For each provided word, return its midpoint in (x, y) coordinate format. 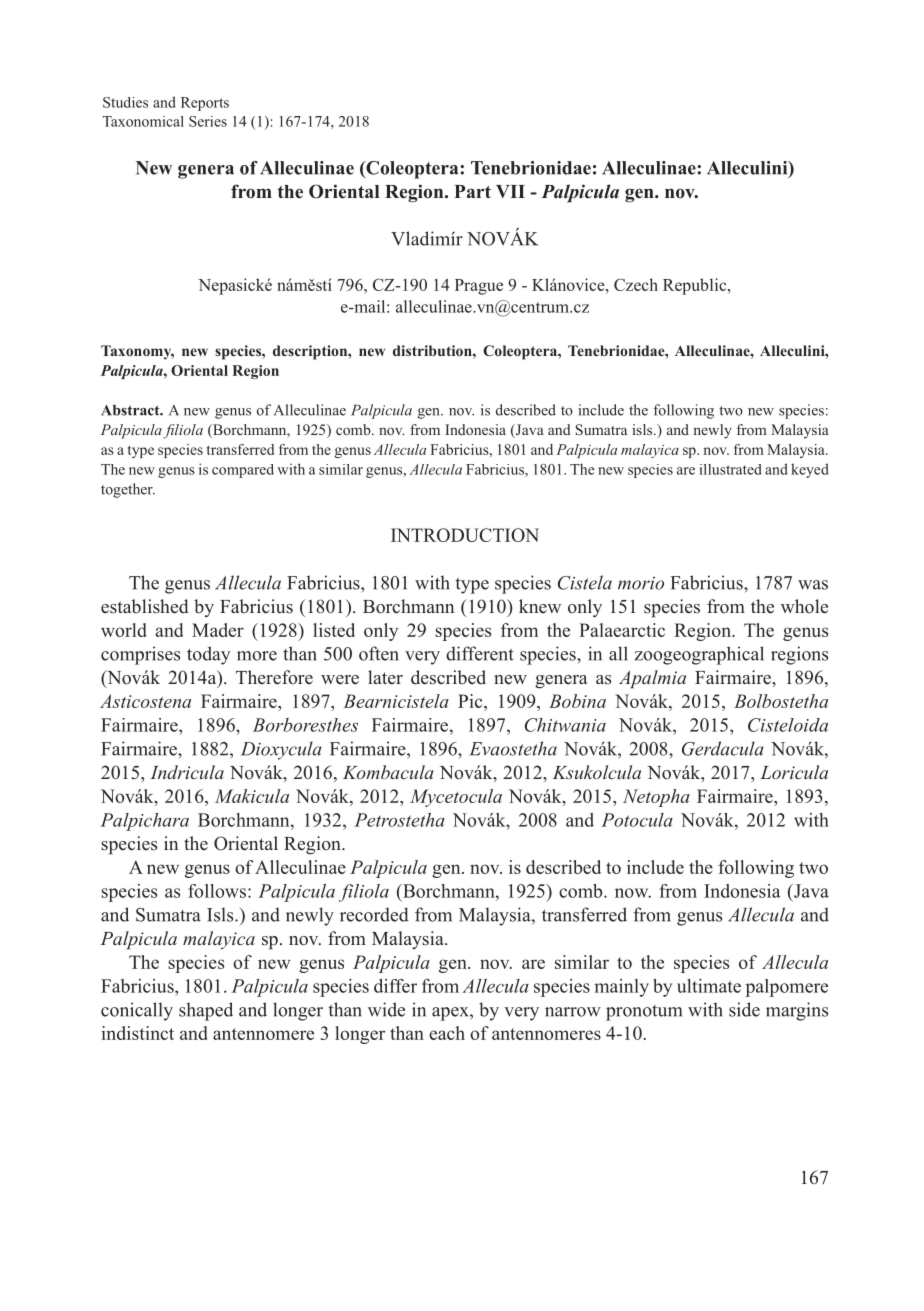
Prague (479, 287)
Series (208, 121)
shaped (206, 1011)
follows (218, 891)
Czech (636, 284)
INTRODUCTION (465, 535)
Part (472, 191)
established (144, 606)
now (633, 893)
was (813, 585)
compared (243, 471)
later (385, 677)
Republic (696, 286)
